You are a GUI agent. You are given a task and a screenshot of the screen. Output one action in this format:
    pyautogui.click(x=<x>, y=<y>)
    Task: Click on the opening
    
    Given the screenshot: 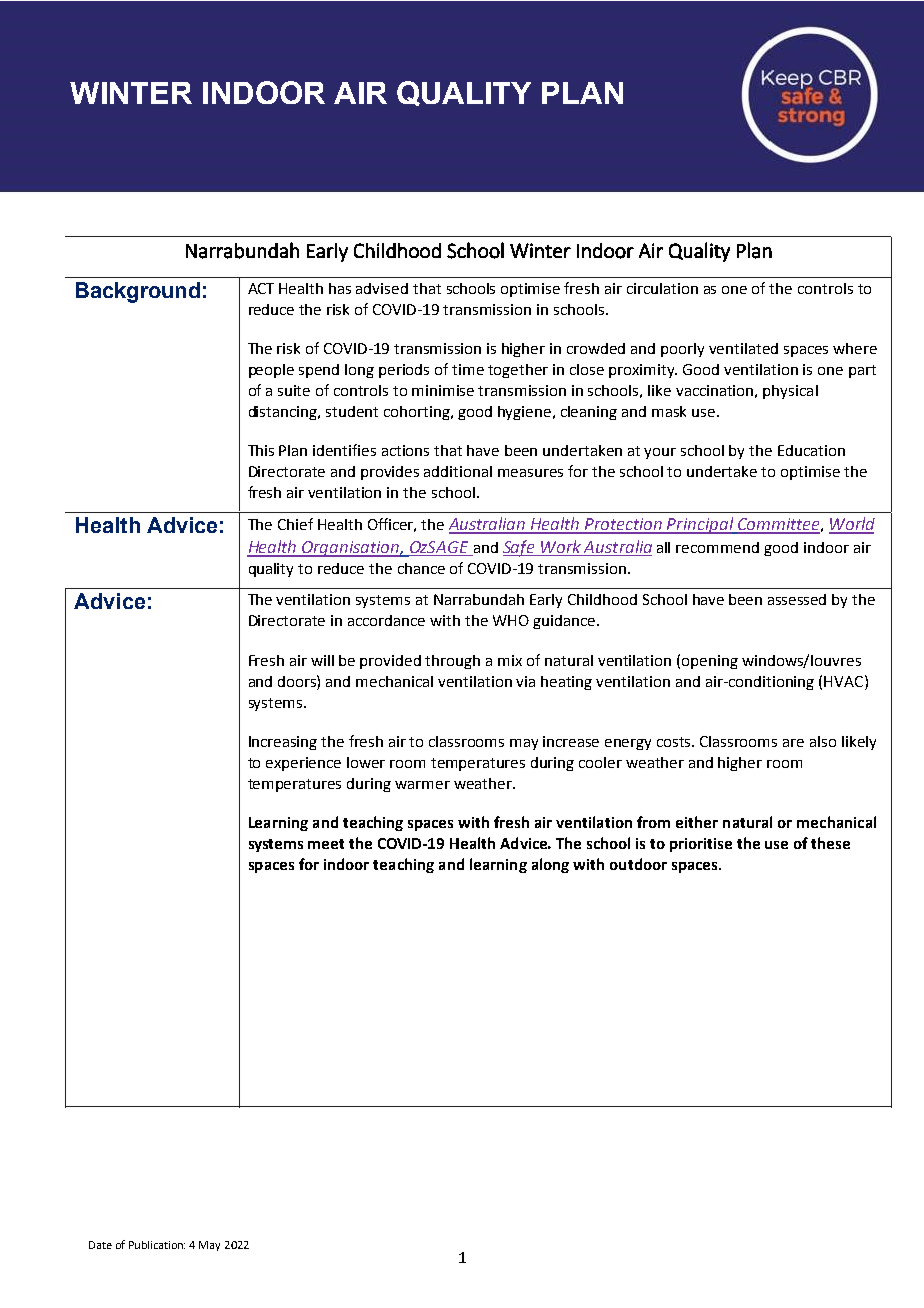 What is the action you would take?
    pyautogui.click(x=710, y=662)
